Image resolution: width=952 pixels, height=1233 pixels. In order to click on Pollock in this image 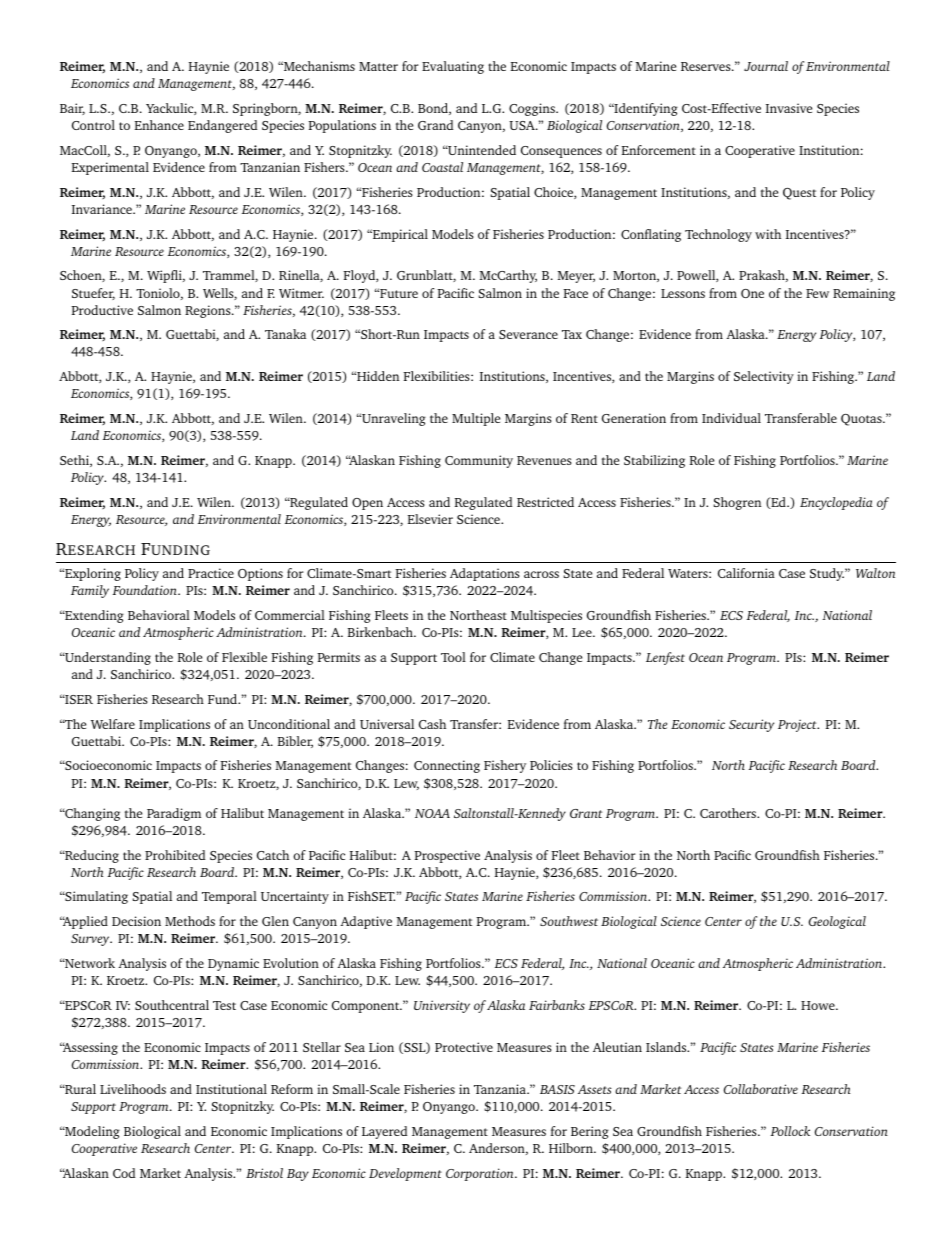, I will do `click(790, 1131)`.
